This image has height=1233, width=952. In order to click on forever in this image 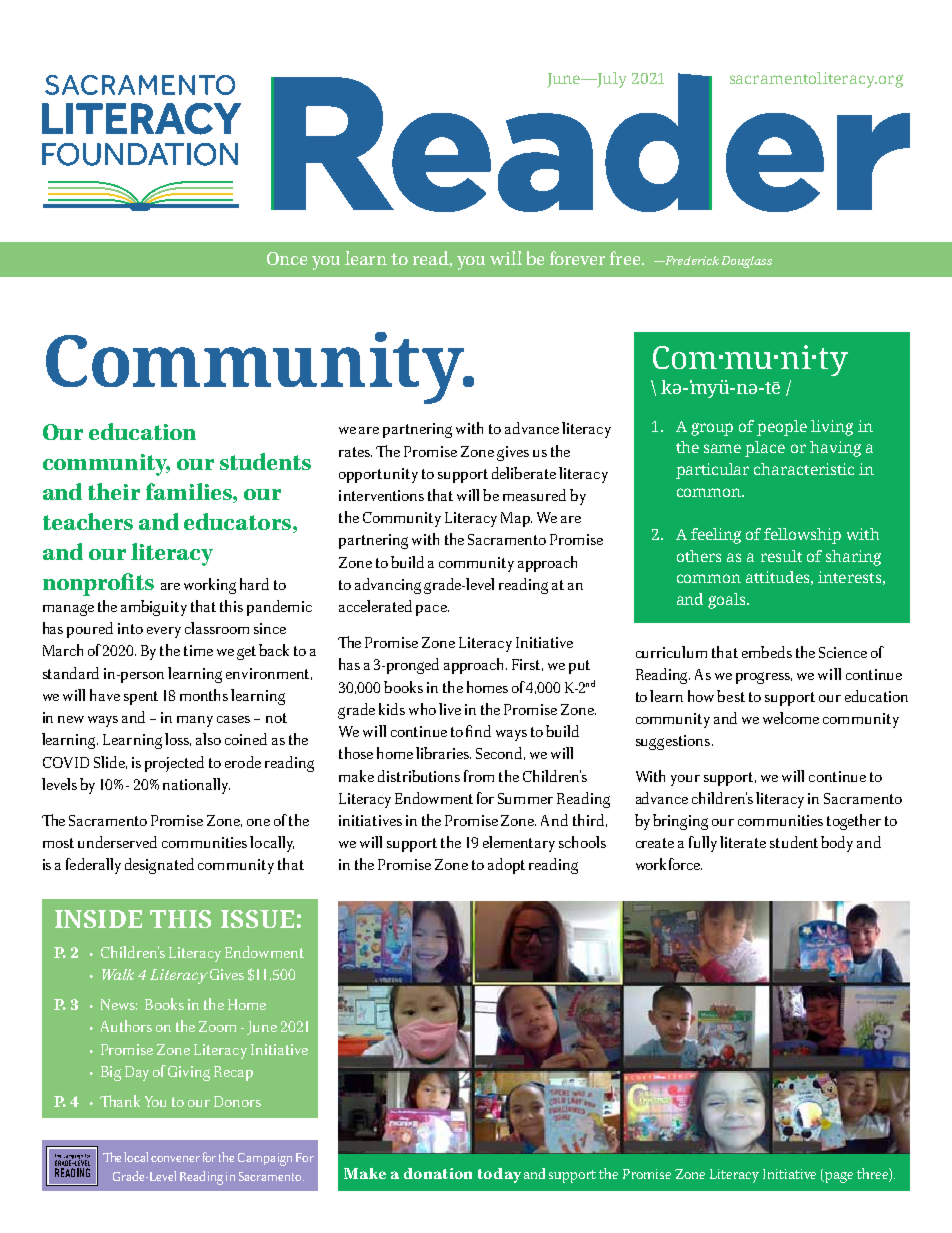, I will do `click(577, 258)`.
